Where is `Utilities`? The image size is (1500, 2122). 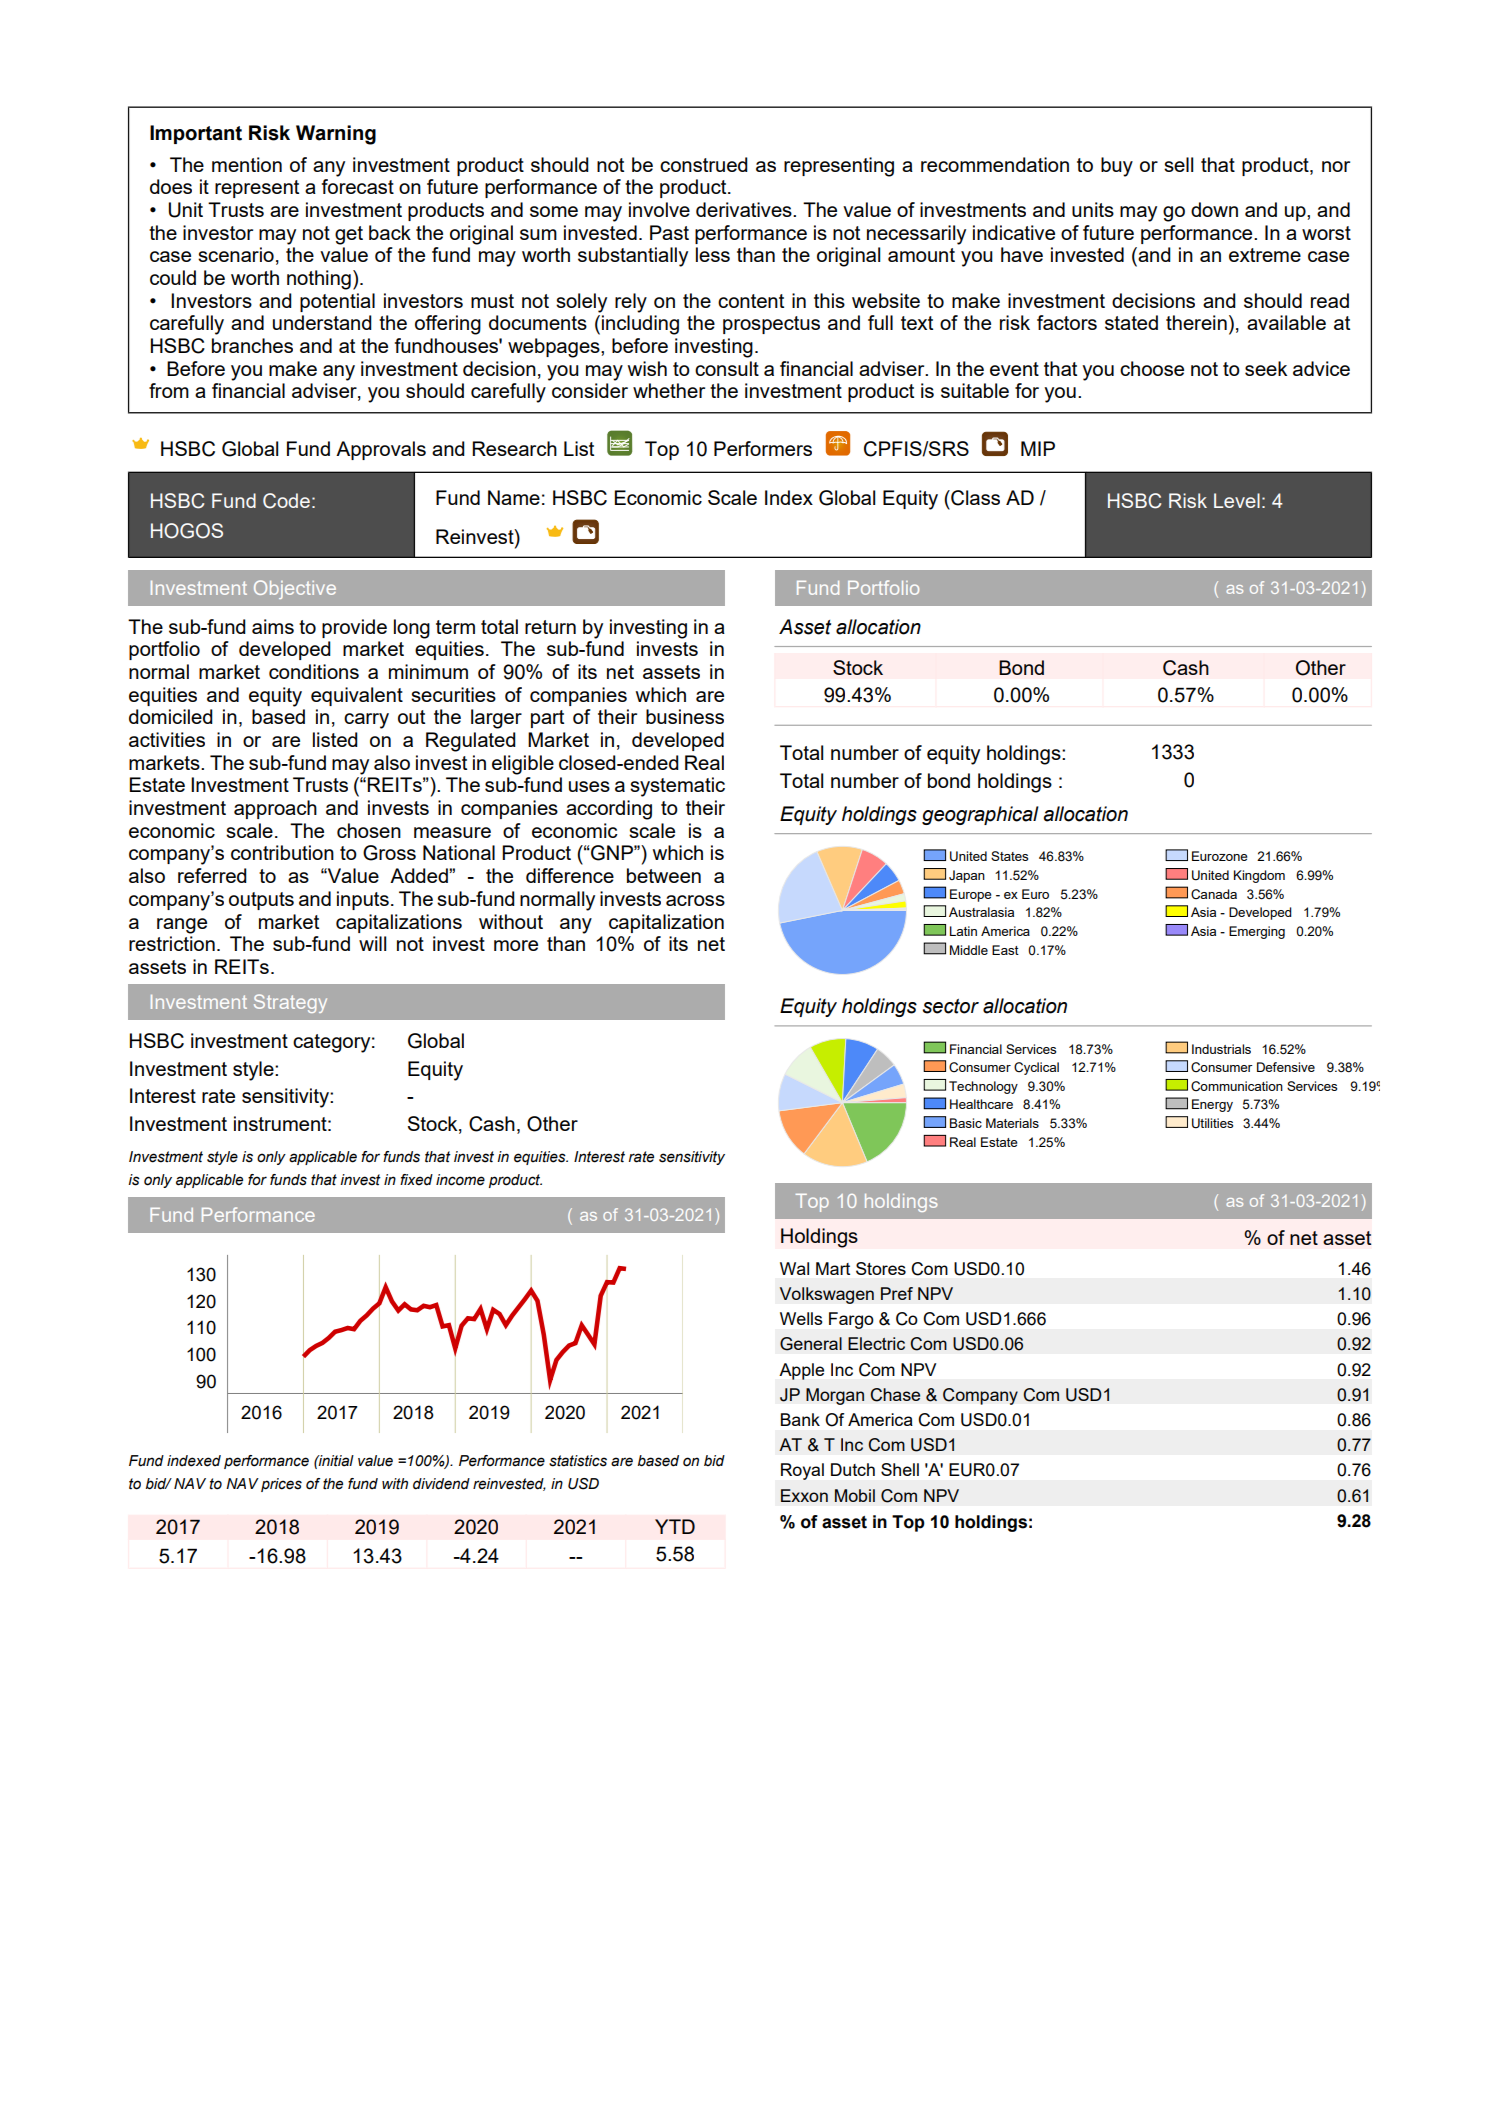
Utilities is located at coordinates (1212, 1123).
